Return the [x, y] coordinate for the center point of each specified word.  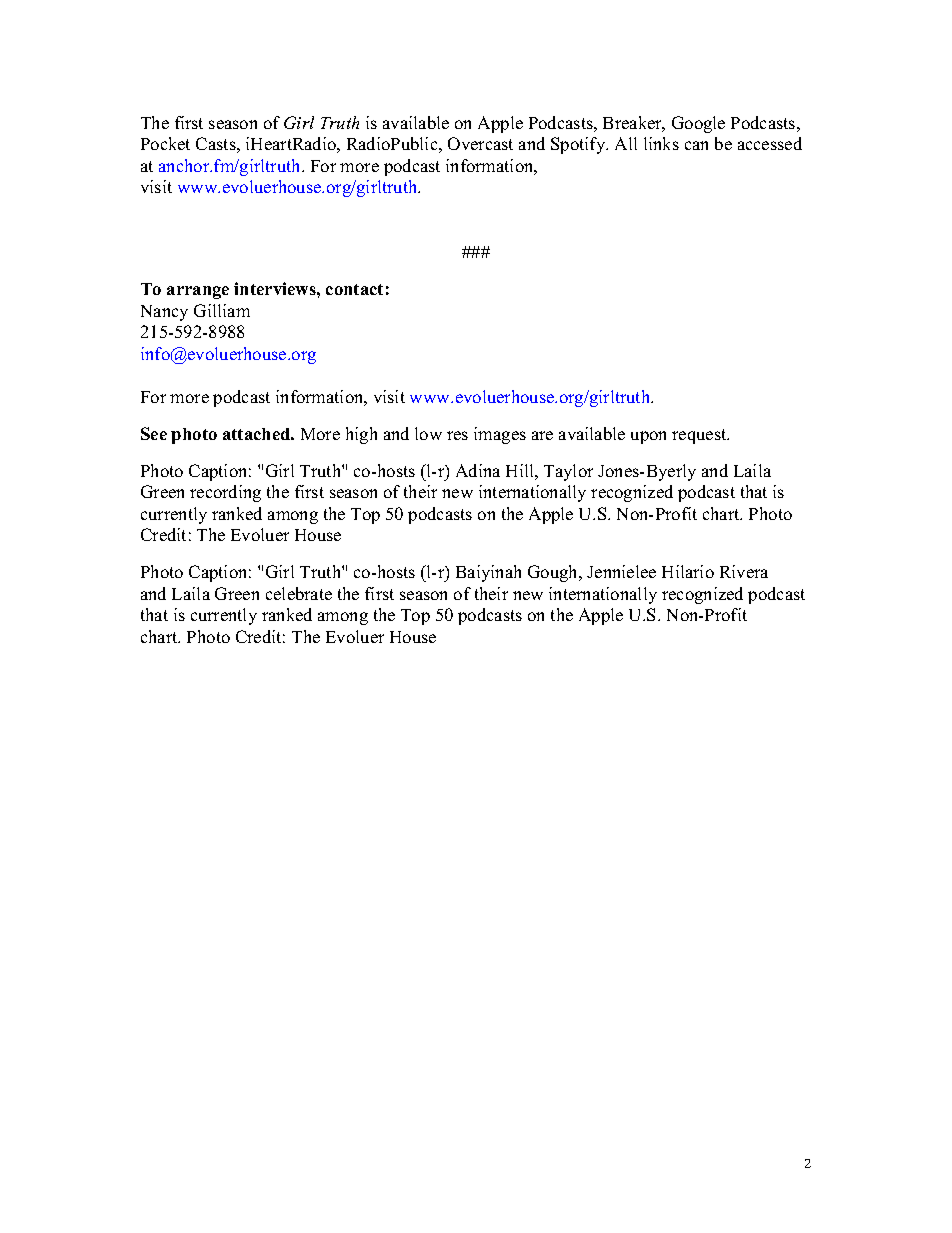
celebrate [299, 593]
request [700, 436]
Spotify [579, 145]
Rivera [744, 571]
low [428, 433]
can [696, 145]
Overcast [480, 143]
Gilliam [222, 310]
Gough [554, 573]
